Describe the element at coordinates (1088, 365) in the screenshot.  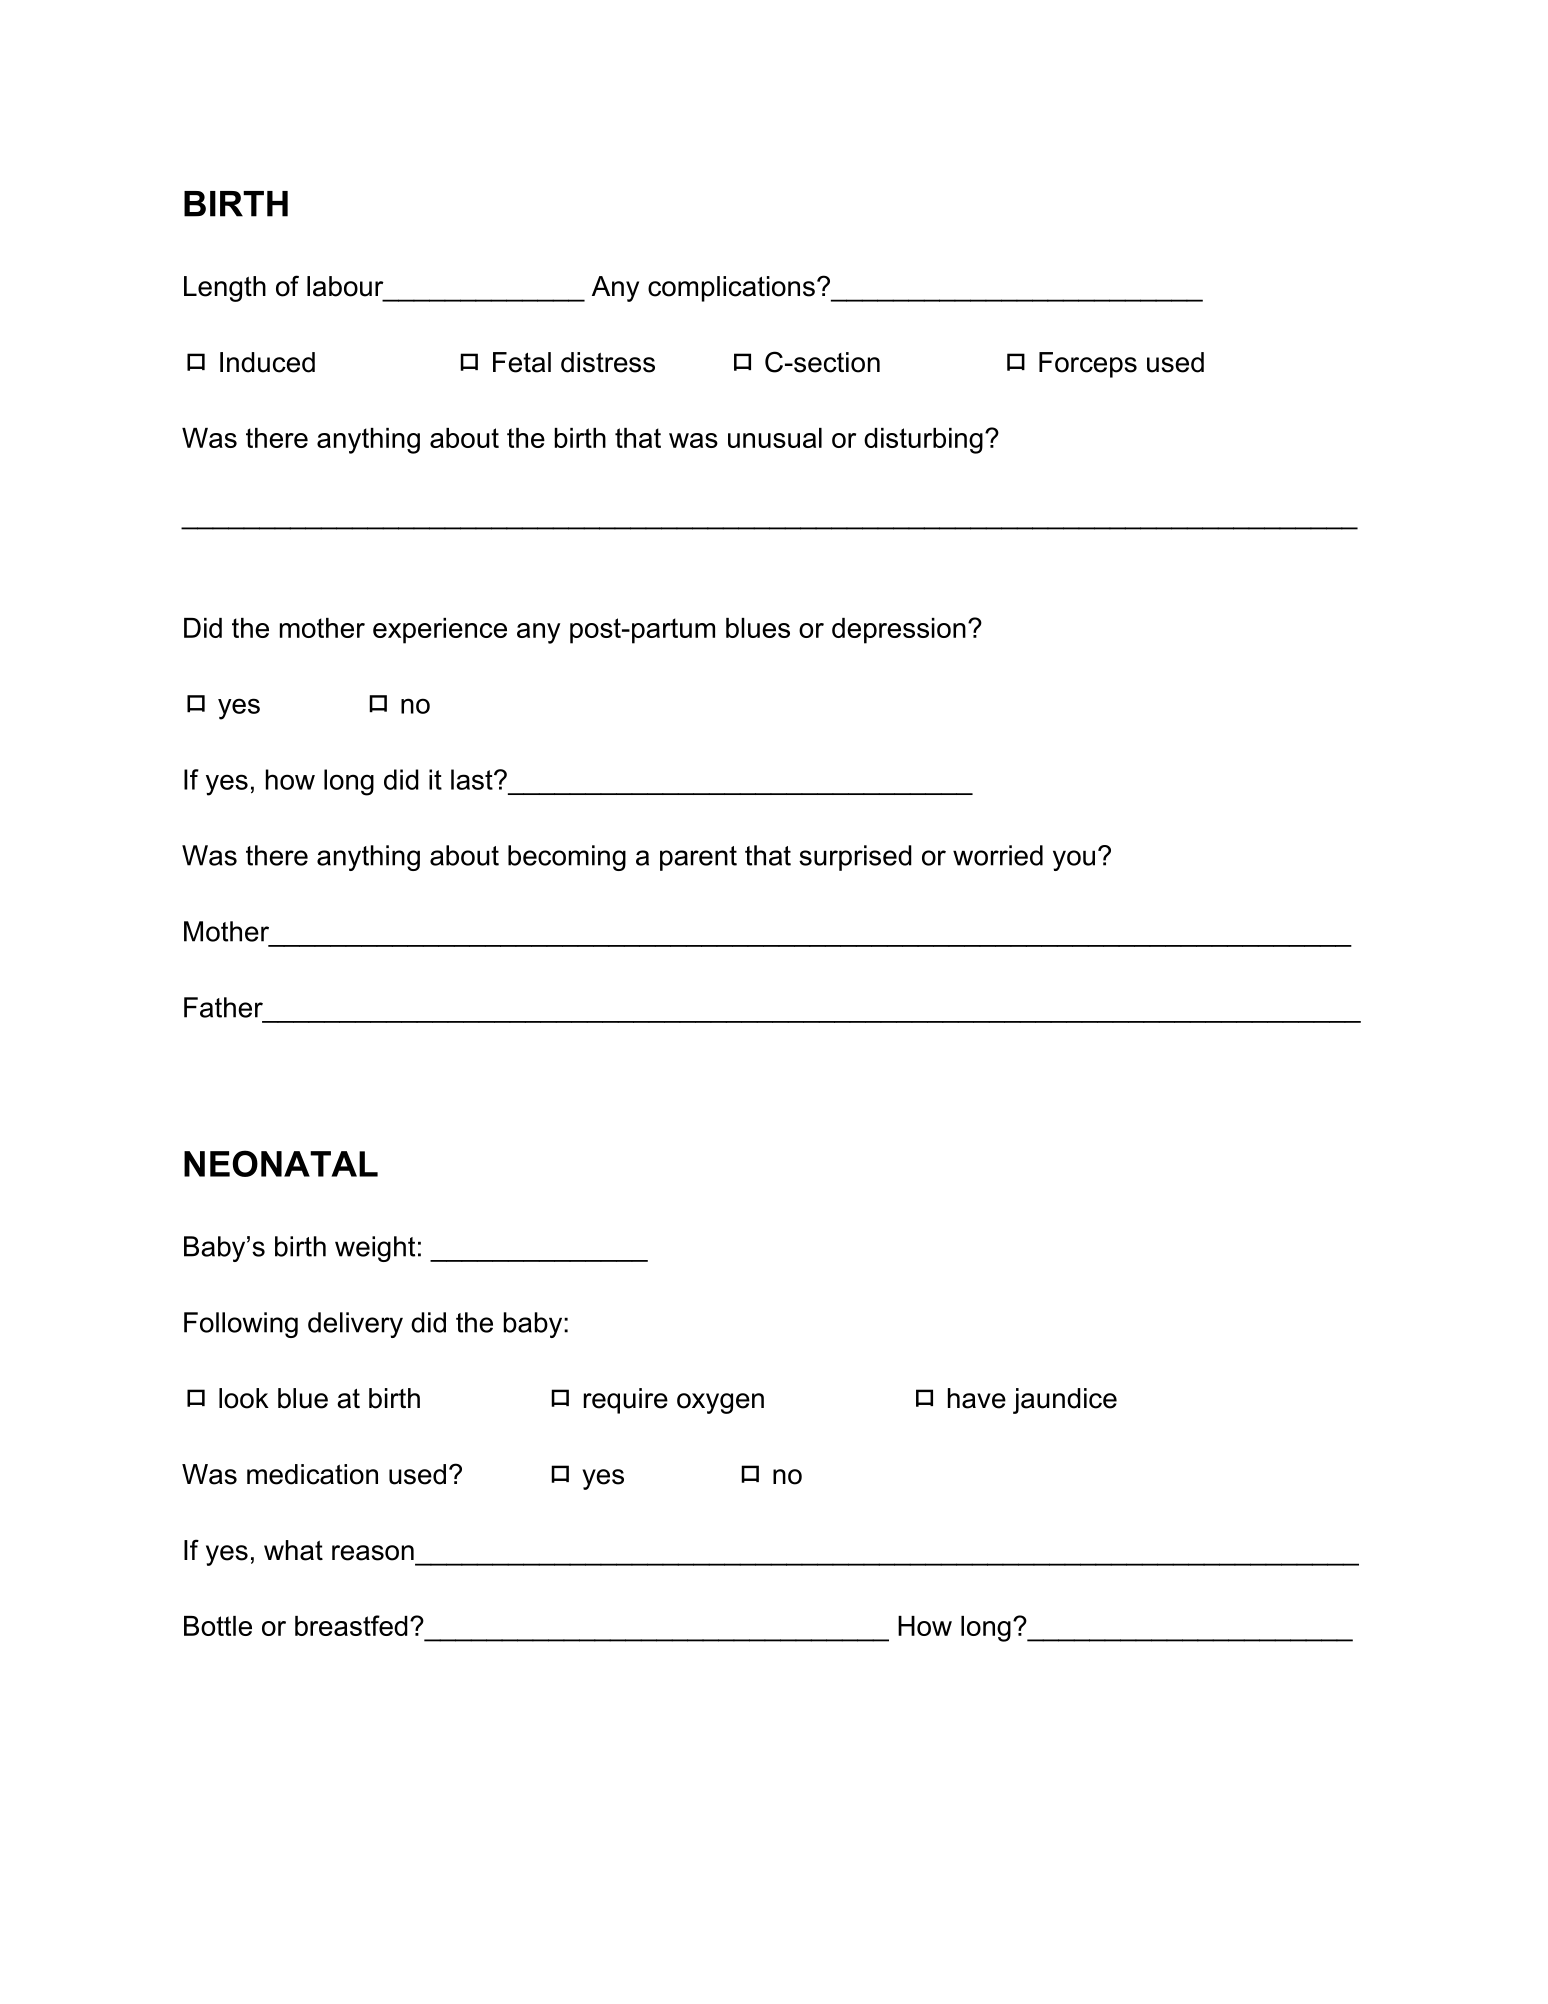
I see `Forceps` at that location.
